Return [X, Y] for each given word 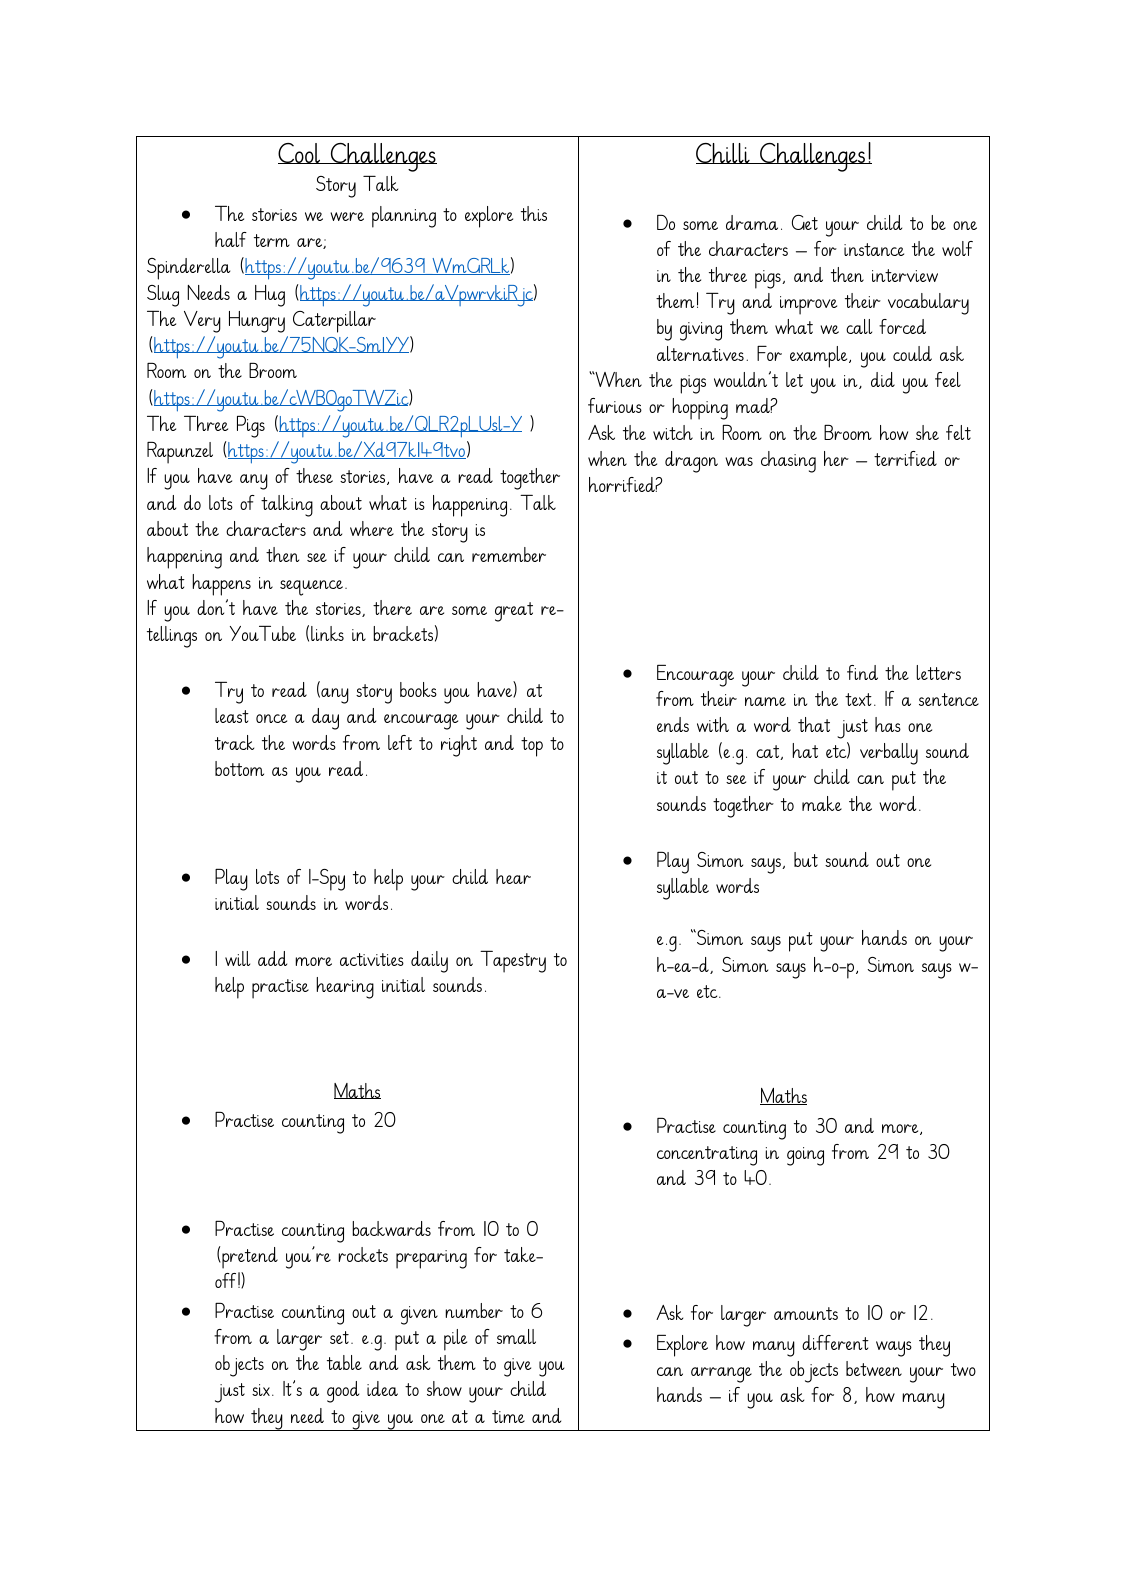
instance [874, 249]
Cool [300, 153]
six [261, 1390]
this [534, 213]
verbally [889, 754]
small [516, 1336]
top [532, 747]
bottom [239, 768]
